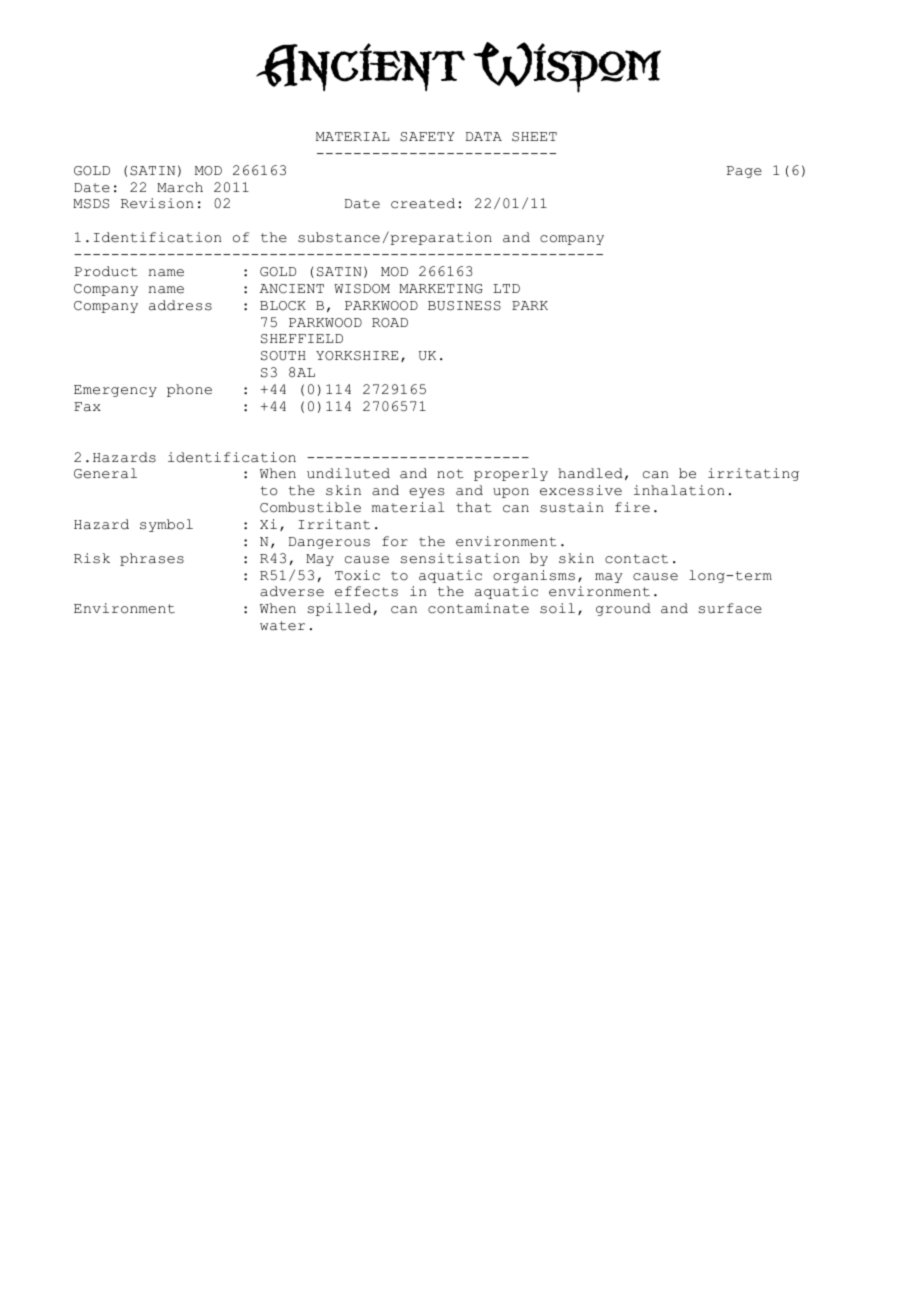 The width and height of the page is (924, 1308). Describe the element at coordinates (679, 490) in the page. I see `inhalation` at that location.
